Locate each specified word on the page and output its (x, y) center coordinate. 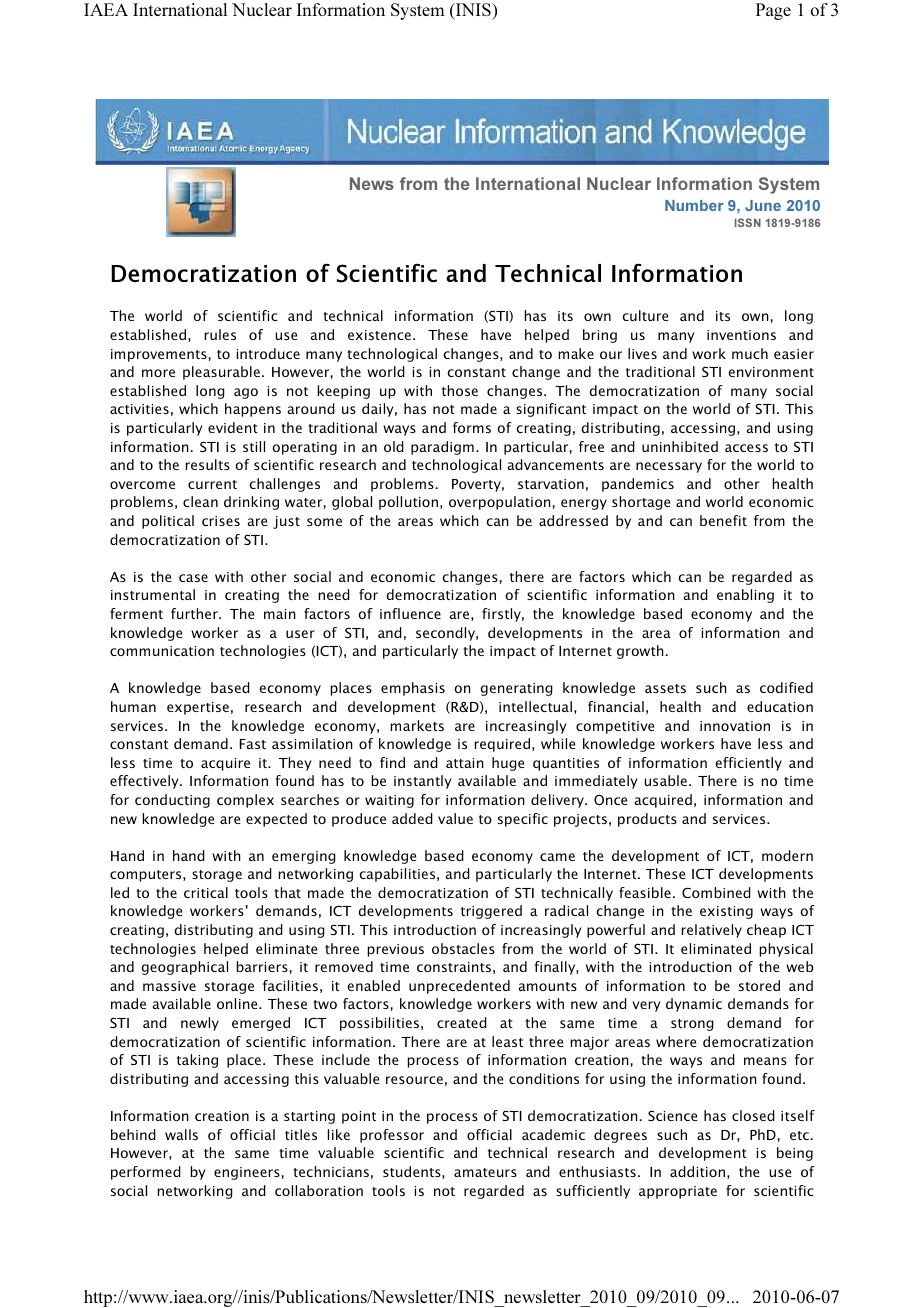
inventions (741, 335)
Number (694, 205)
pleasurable (221, 373)
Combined (716, 892)
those (460, 390)
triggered (491, 912)
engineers (247, 1173)
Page (773, 11)
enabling (745, 596)
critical (206, 892)
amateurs (485, 1172)
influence (410, 613)
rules (220, 334)
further (195, 613)
